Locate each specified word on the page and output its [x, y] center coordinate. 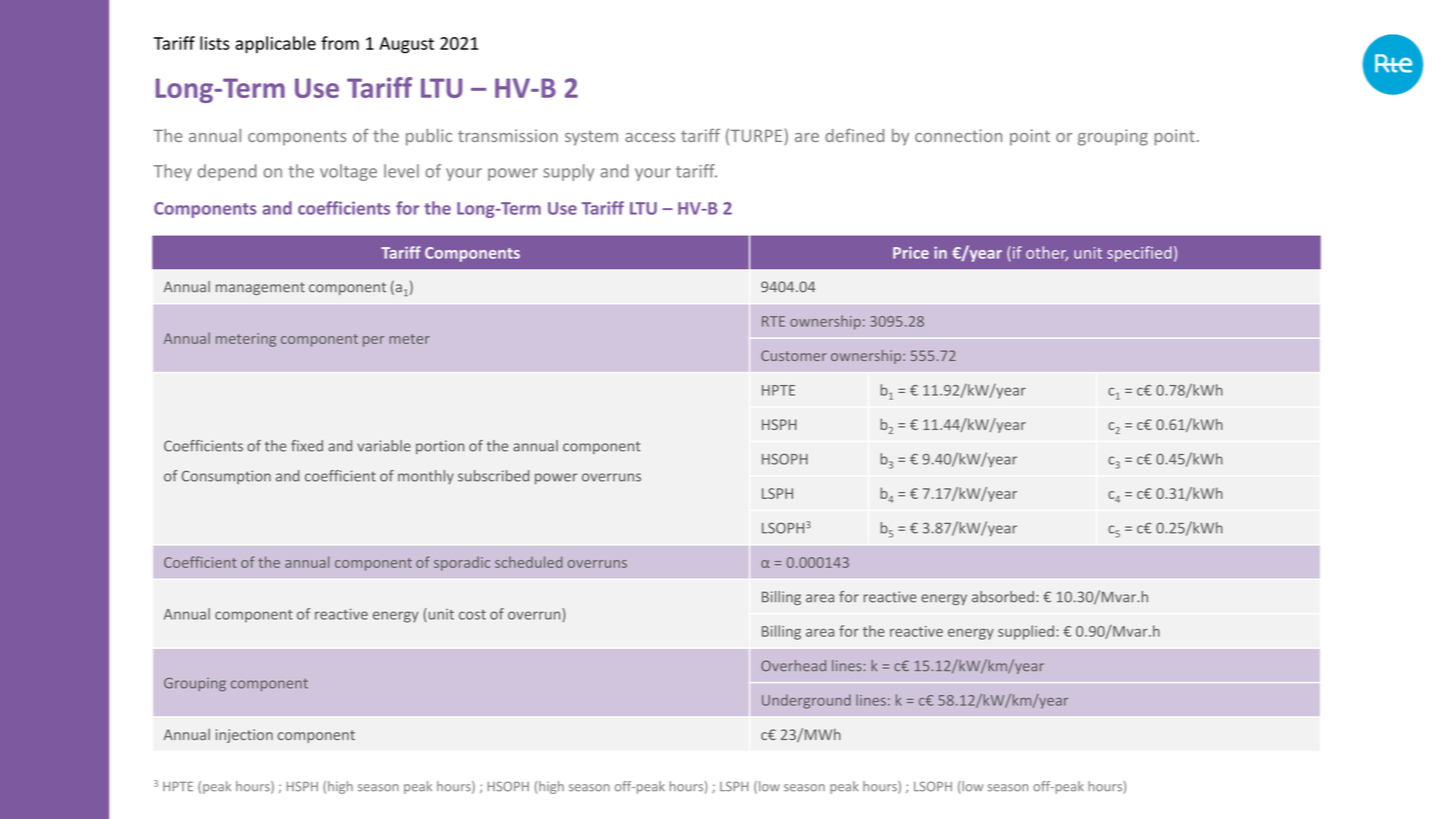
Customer [793, 355]
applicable [275, 45]
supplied [1026, 632]
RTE [773, 321]
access [650, 137]
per [373, 341]
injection [244, 736]
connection [958, 135]
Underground [806, 701]
